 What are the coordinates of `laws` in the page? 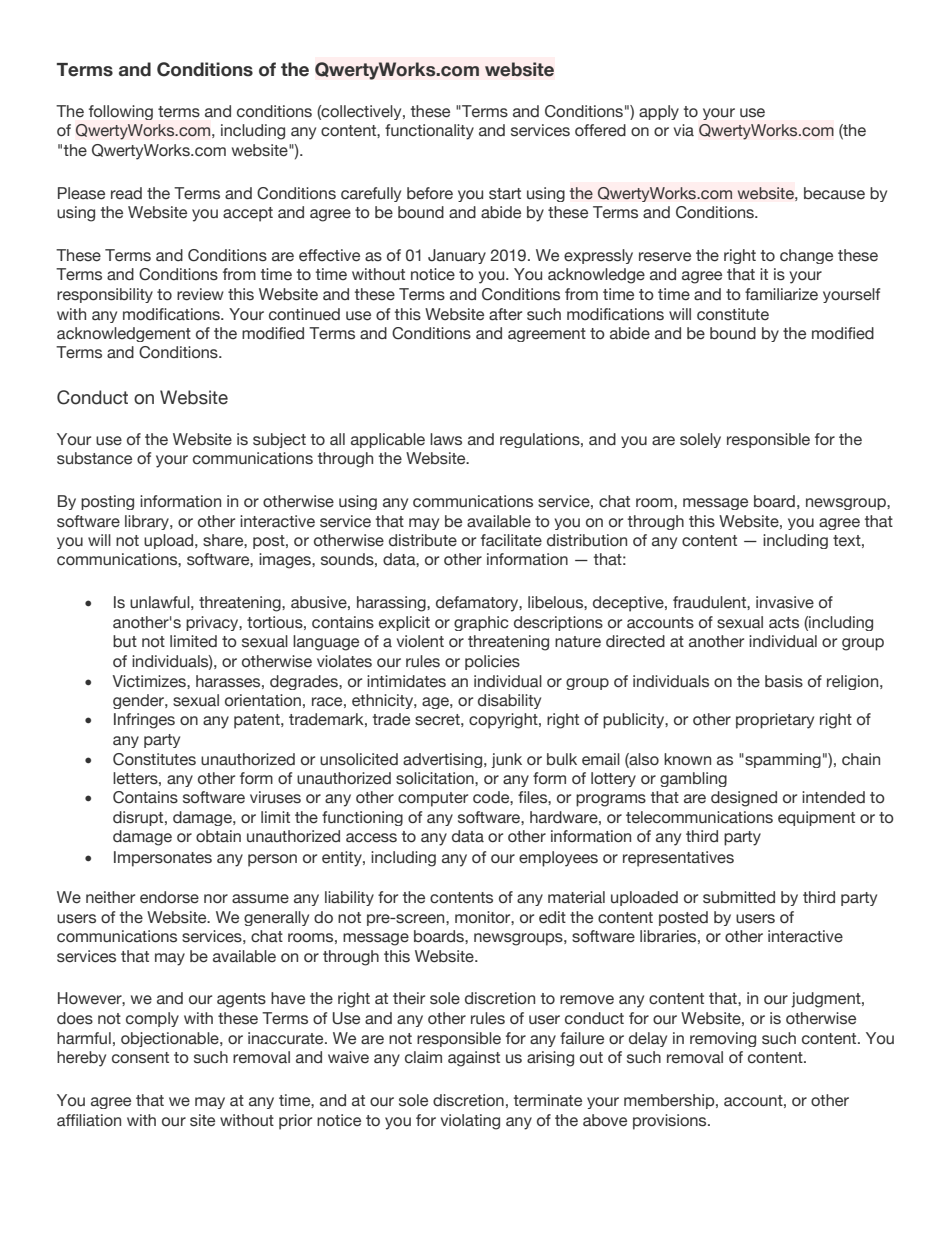 It's located at (446, 439).
